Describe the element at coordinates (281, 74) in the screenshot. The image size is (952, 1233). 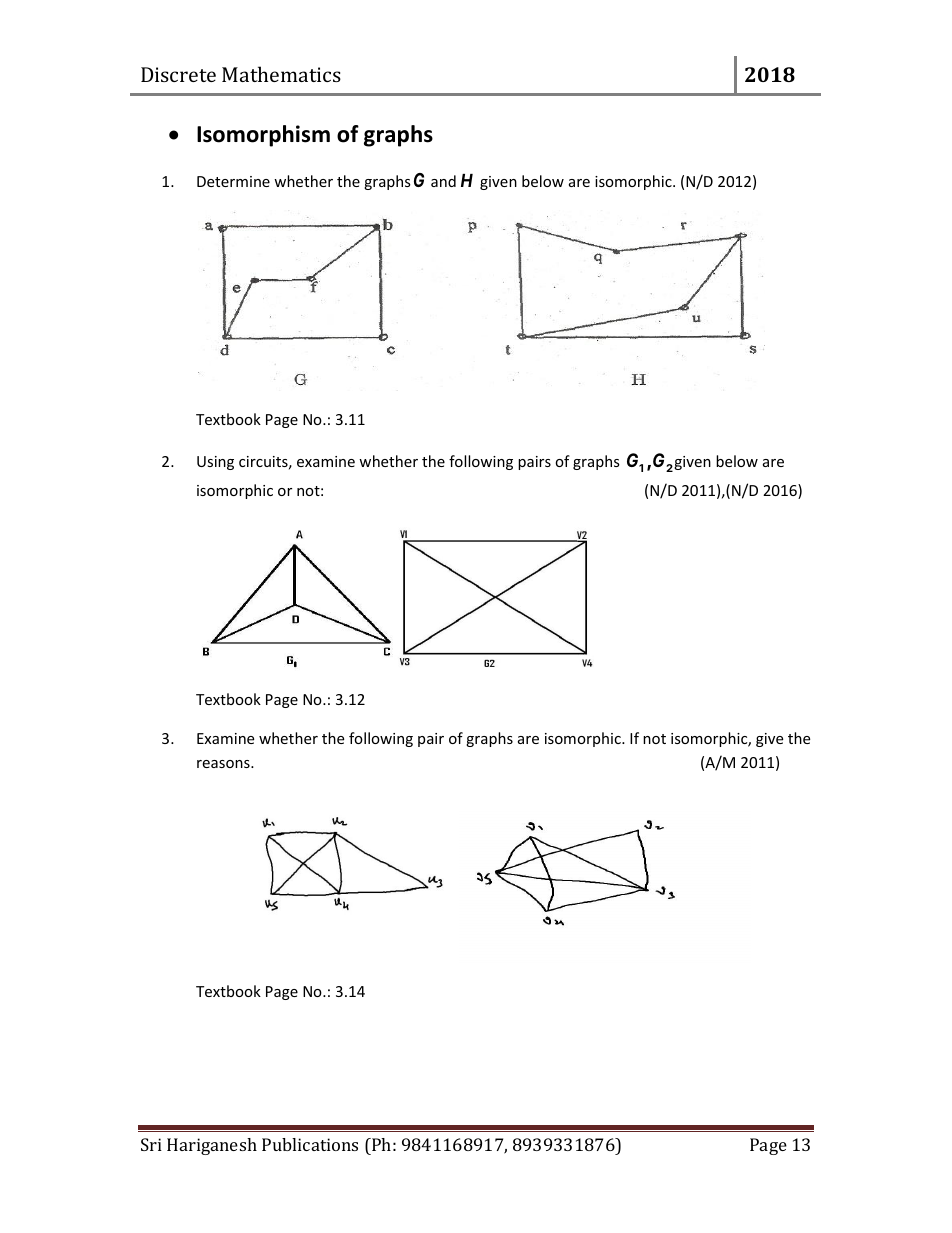
I see `Mathematics` at that location.
